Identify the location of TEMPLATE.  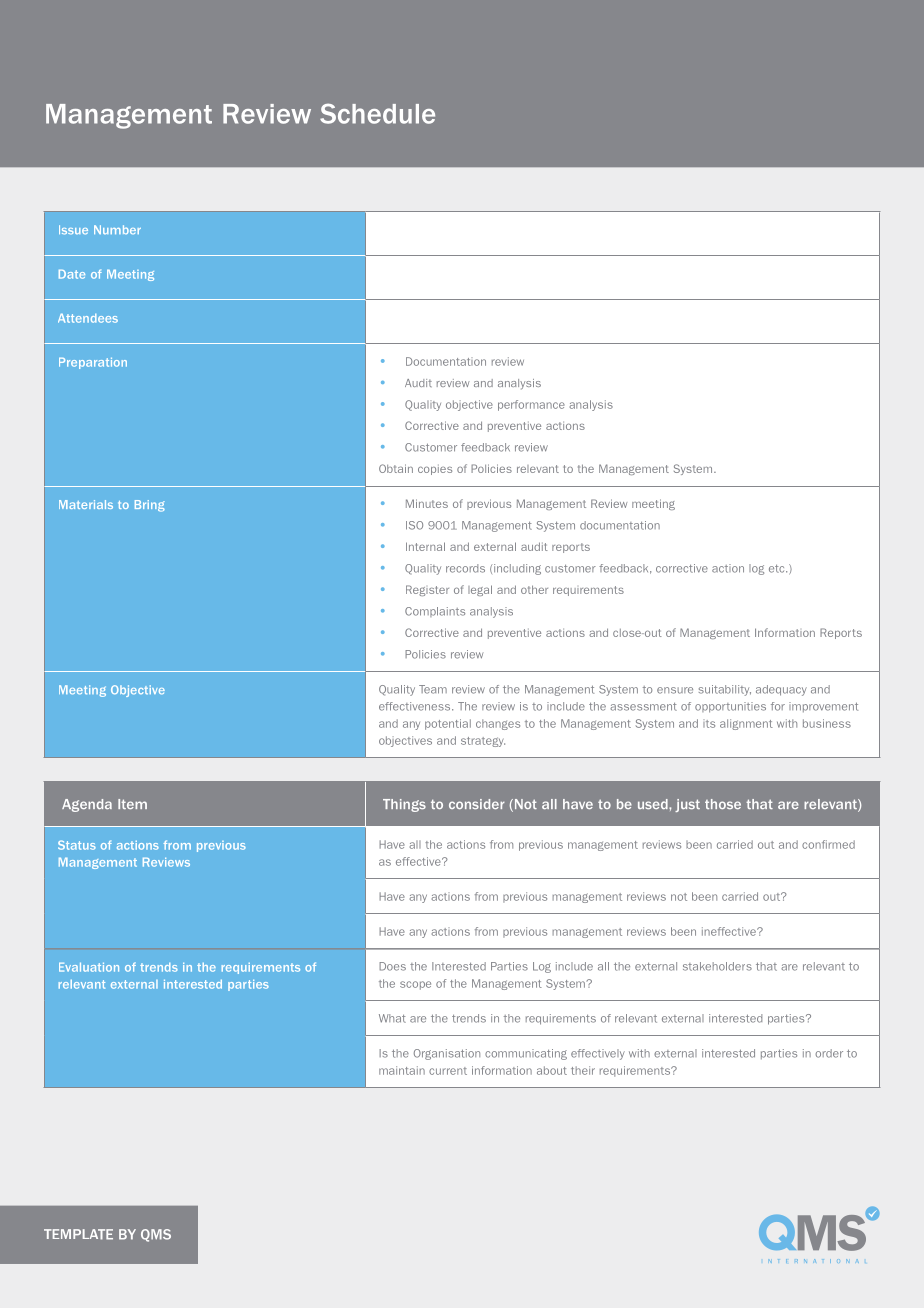
(78, 1234).
